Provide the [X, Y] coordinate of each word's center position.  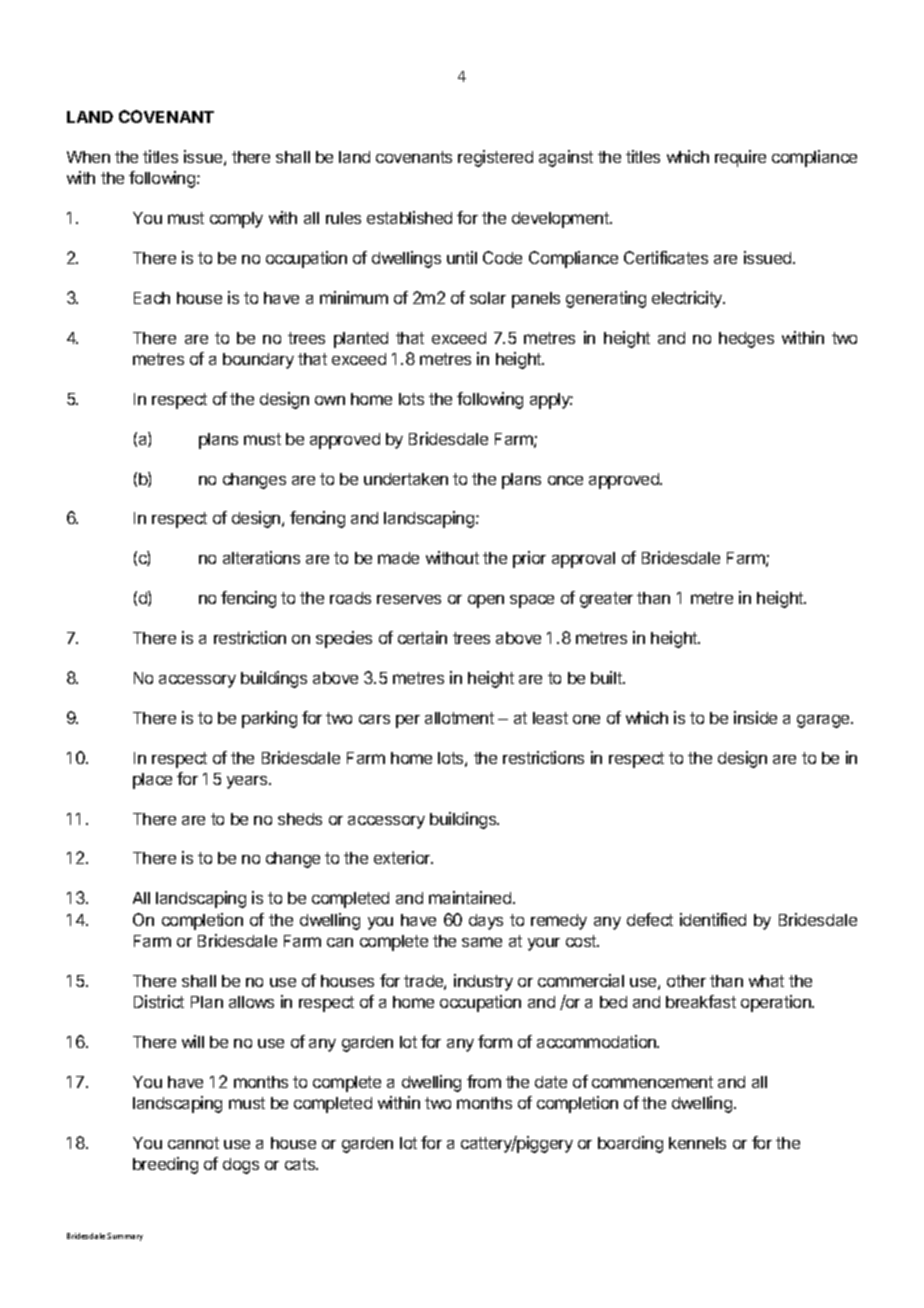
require [740, 158]
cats [301, 1164]
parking [269, 719]
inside [755, 717]
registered [495, 158]
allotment [459, 718]
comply [236, 220]
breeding [165, 1165]
